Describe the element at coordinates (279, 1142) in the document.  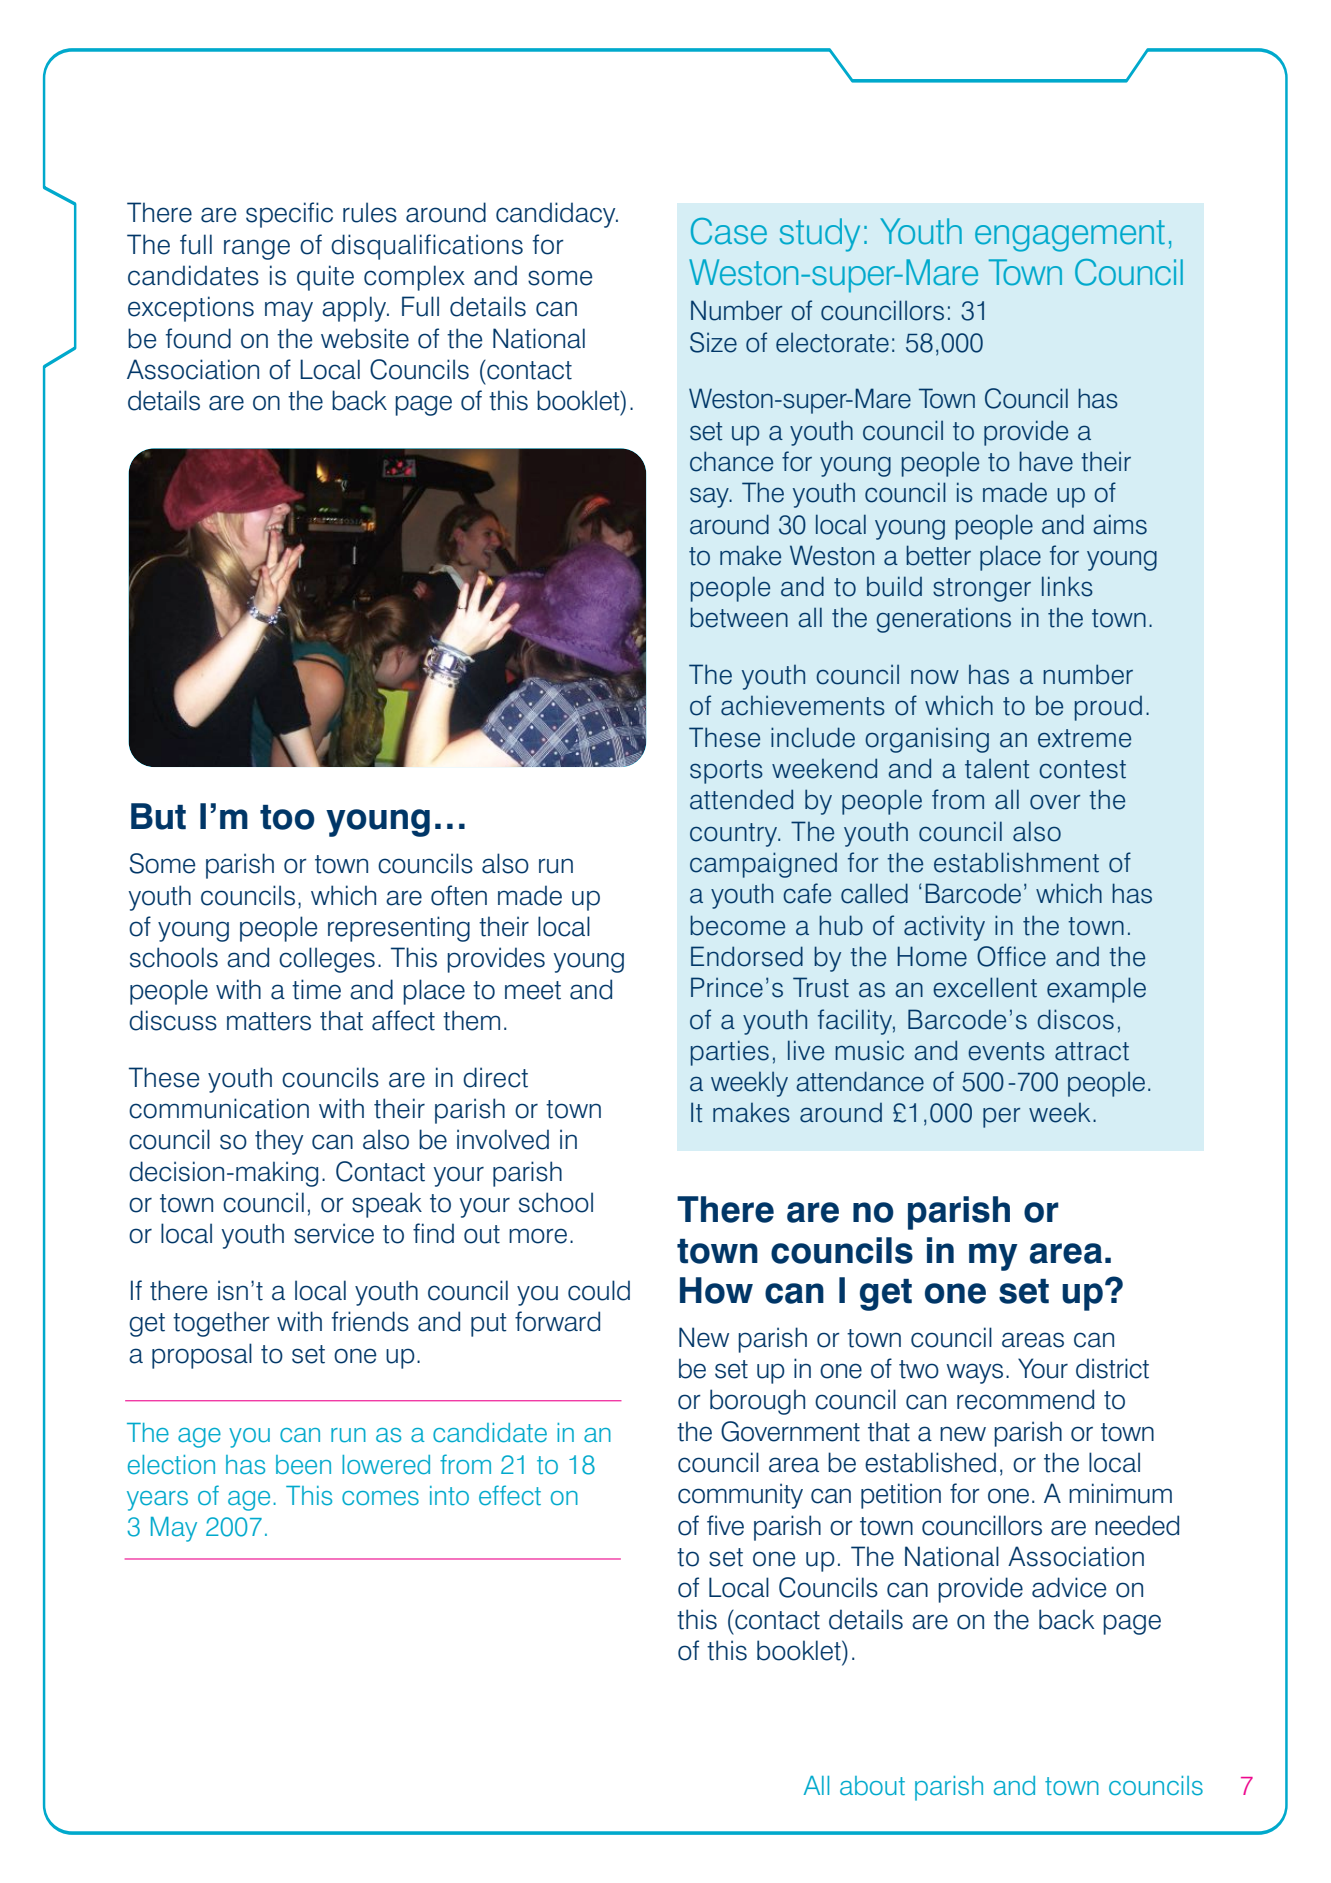
I see `they` at that location.
